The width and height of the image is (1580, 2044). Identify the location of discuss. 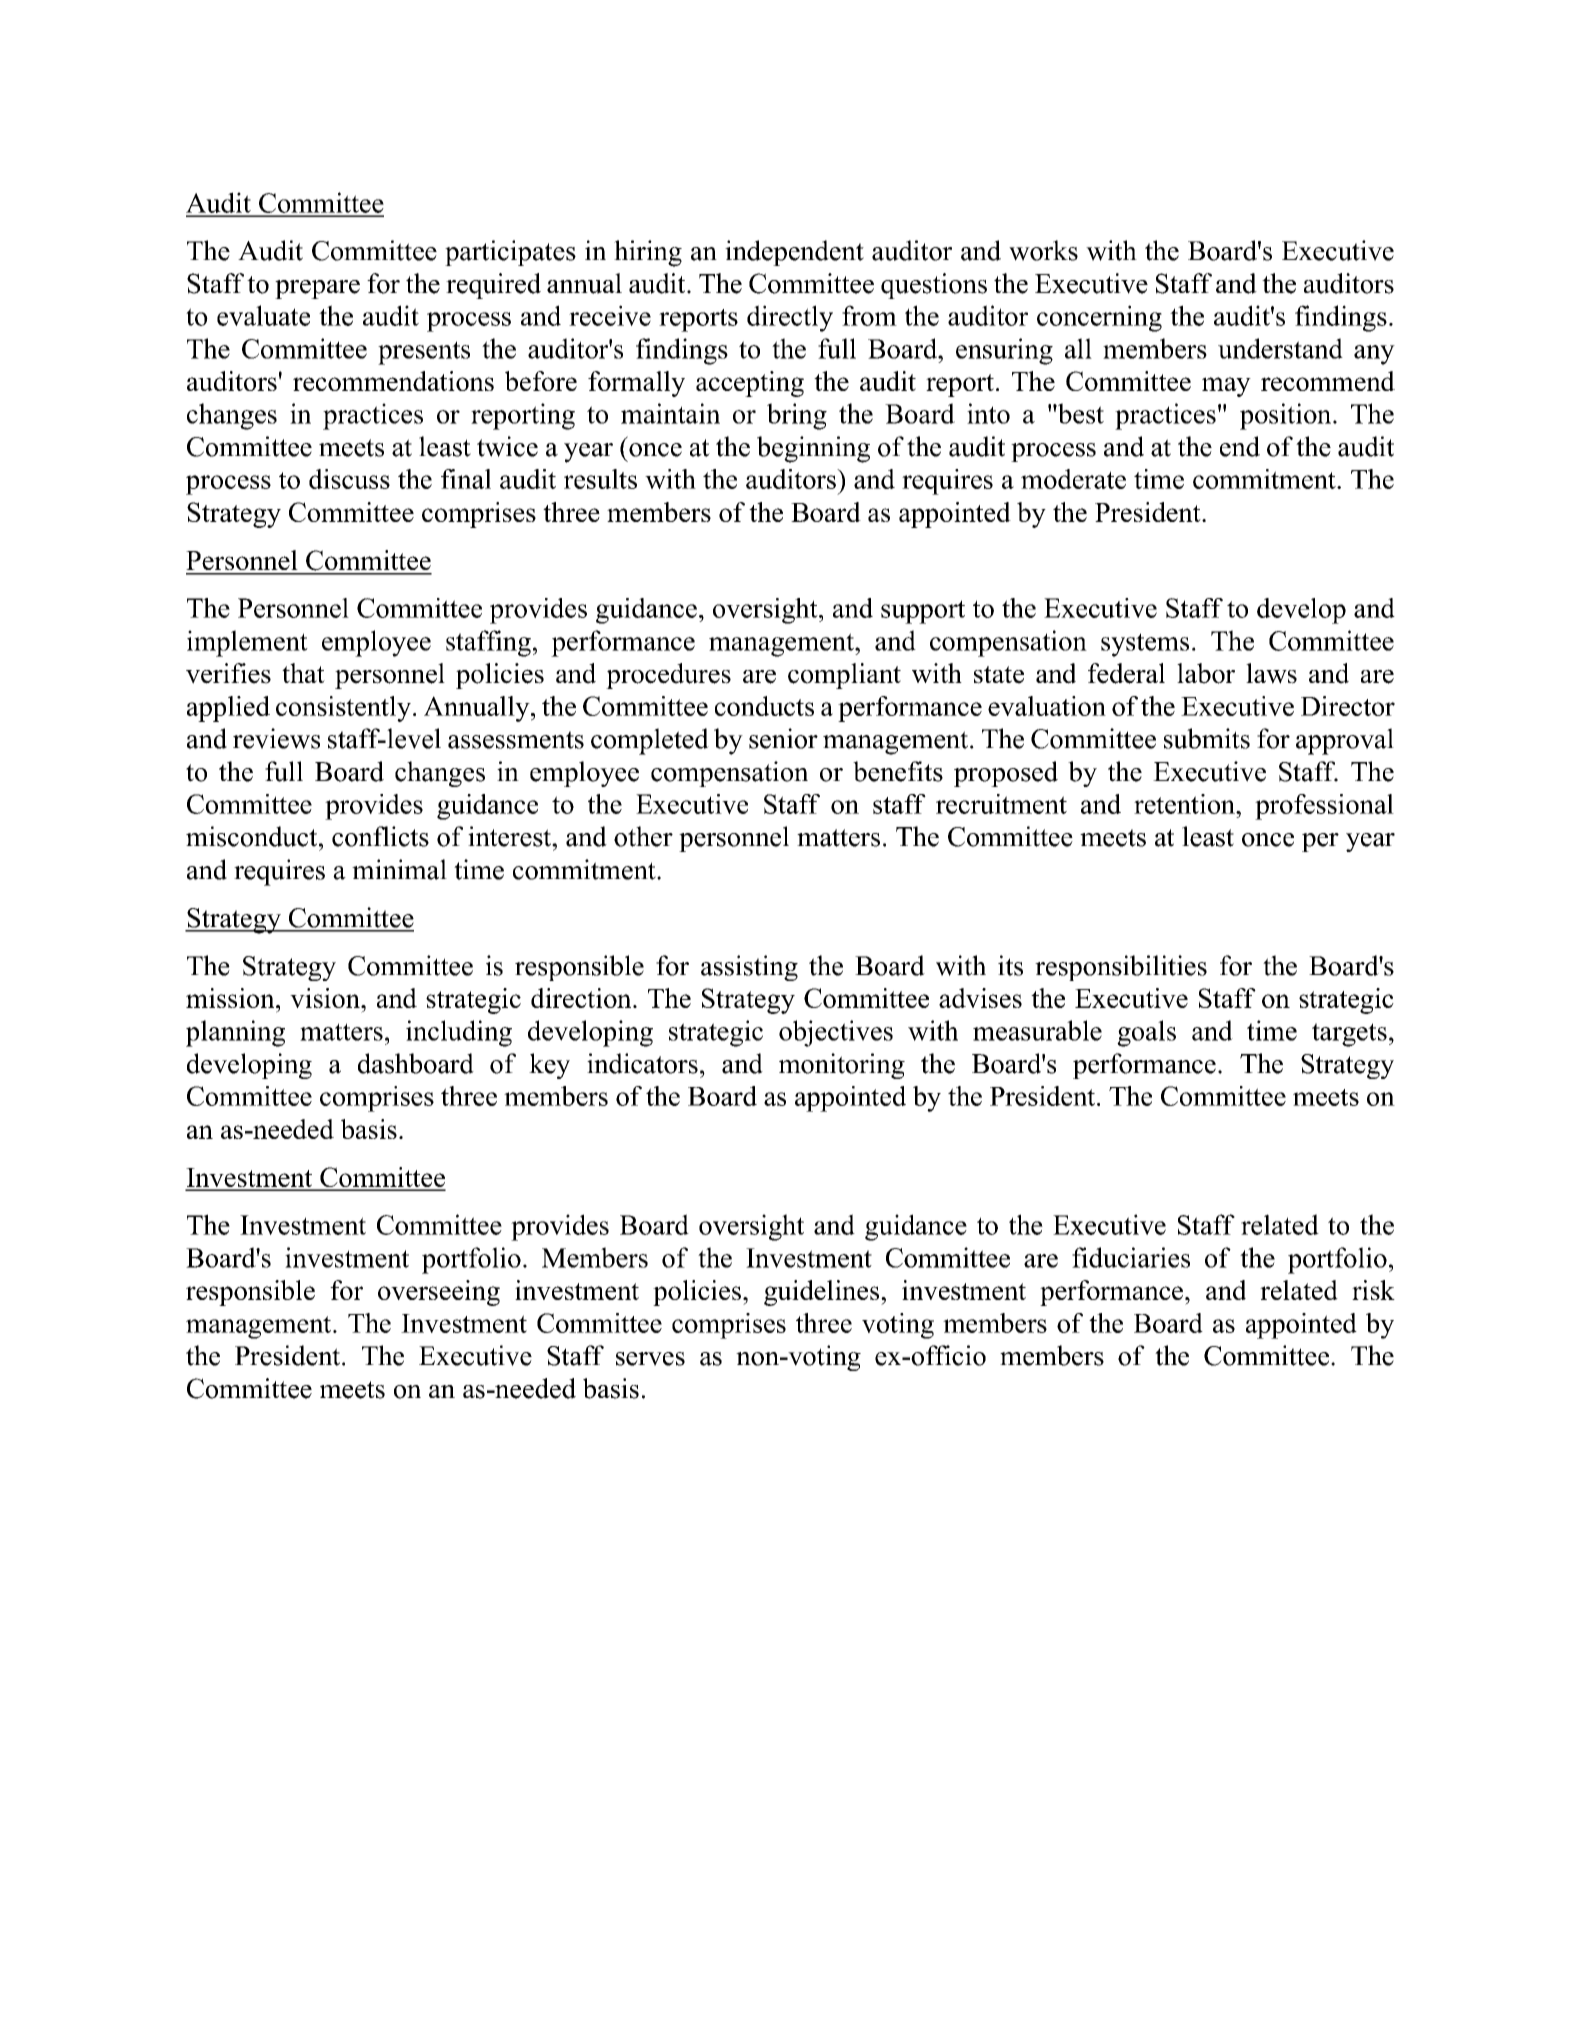
(349, 479).
